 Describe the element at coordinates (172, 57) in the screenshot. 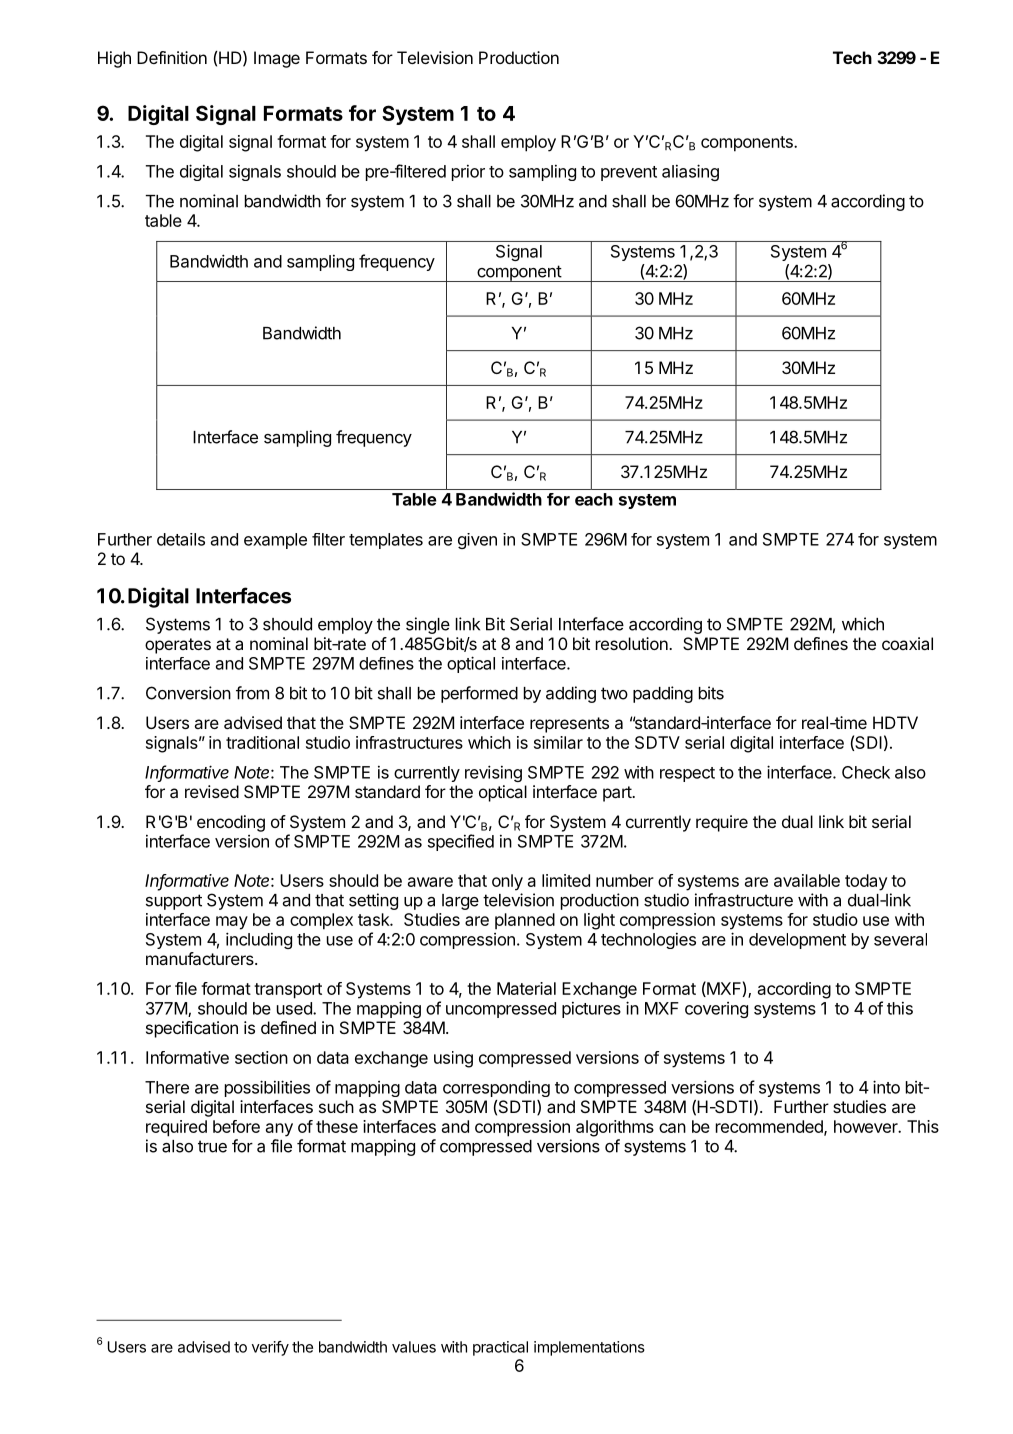

I see `Definition` at that location.
